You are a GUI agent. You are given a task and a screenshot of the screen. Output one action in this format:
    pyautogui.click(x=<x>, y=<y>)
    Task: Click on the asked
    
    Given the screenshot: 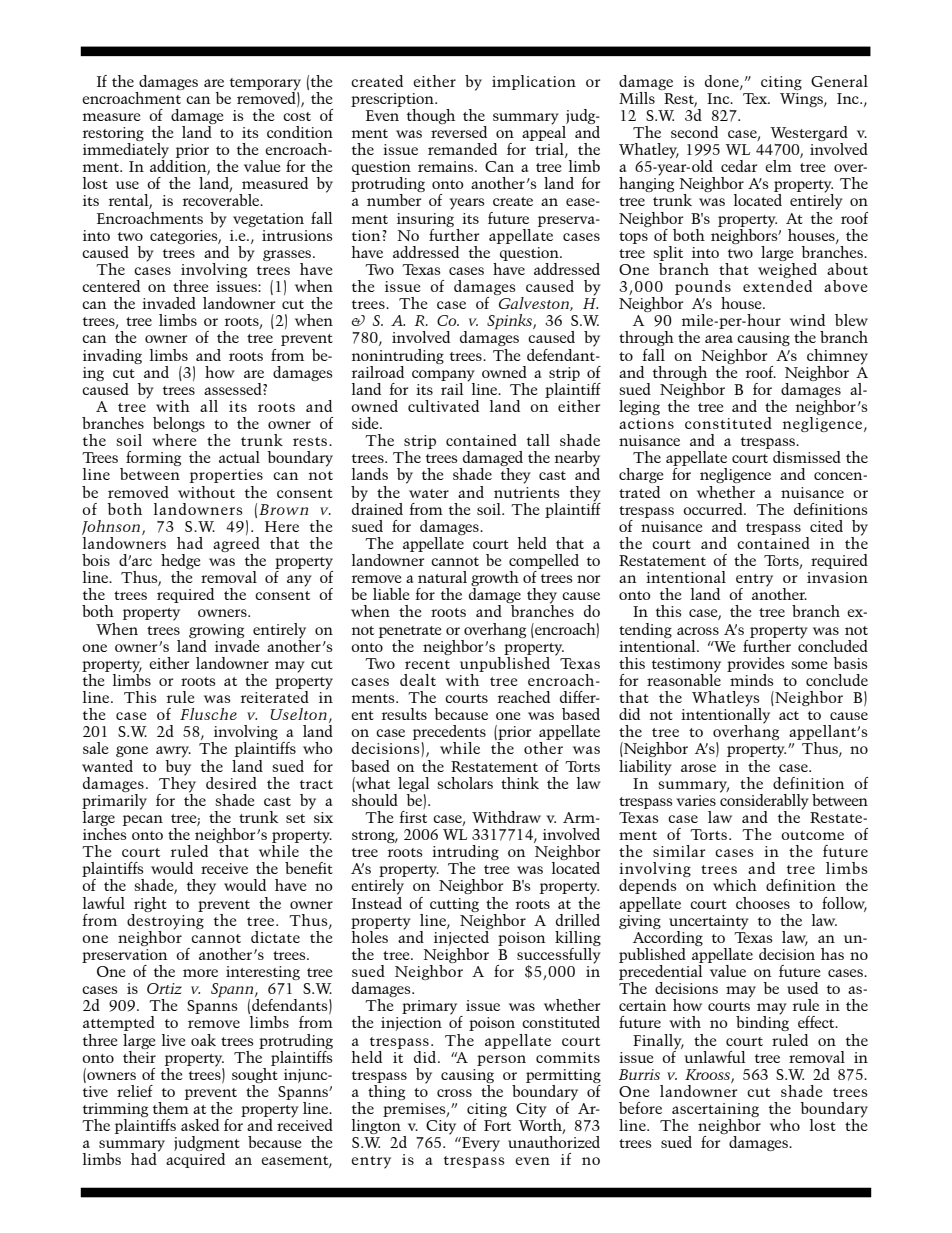 What is the action you would take?
    pyautogui.click(x=200, y=1125)
